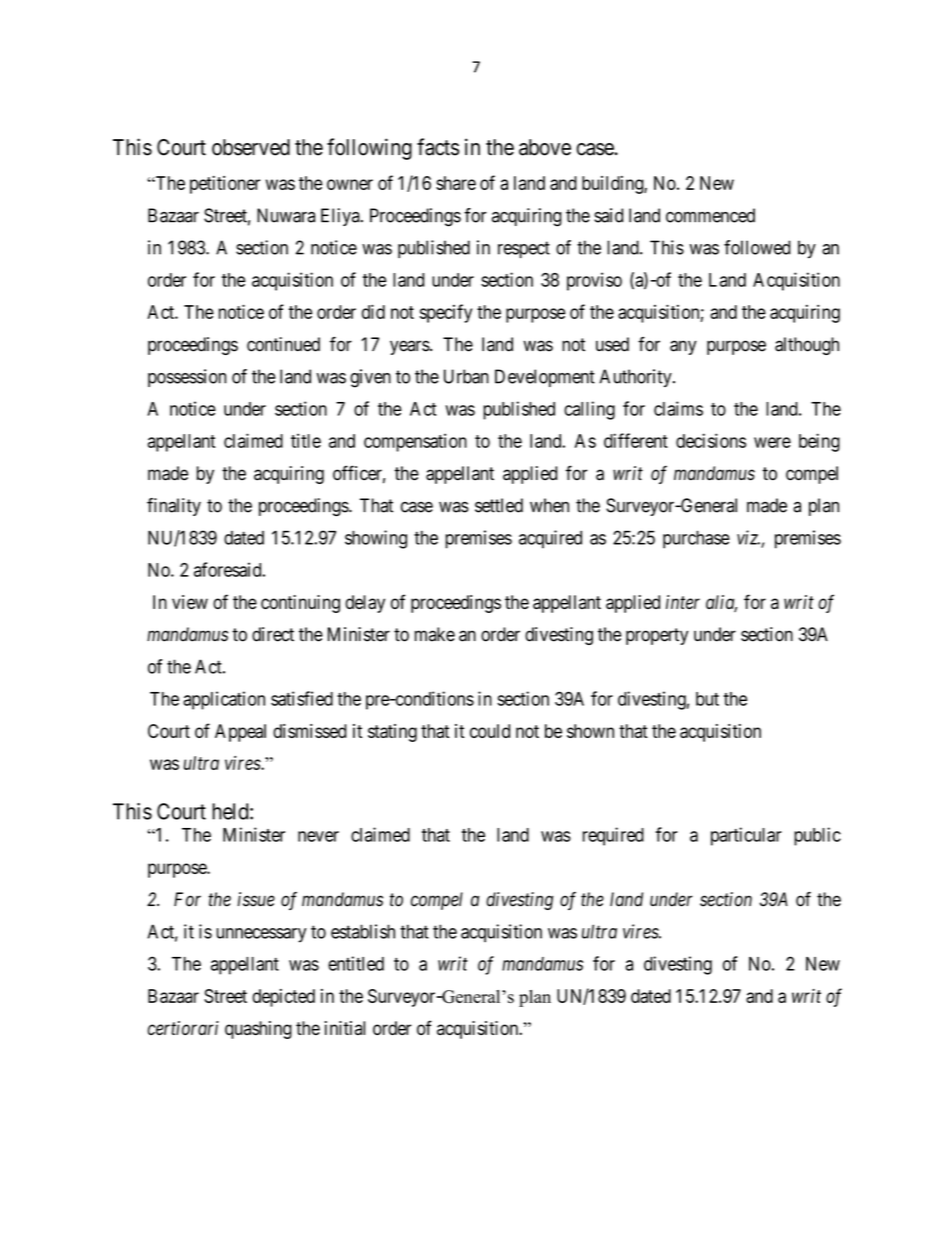  Describe the element at coordinates (710, 215) in the image. I see `commenced` at that location.
